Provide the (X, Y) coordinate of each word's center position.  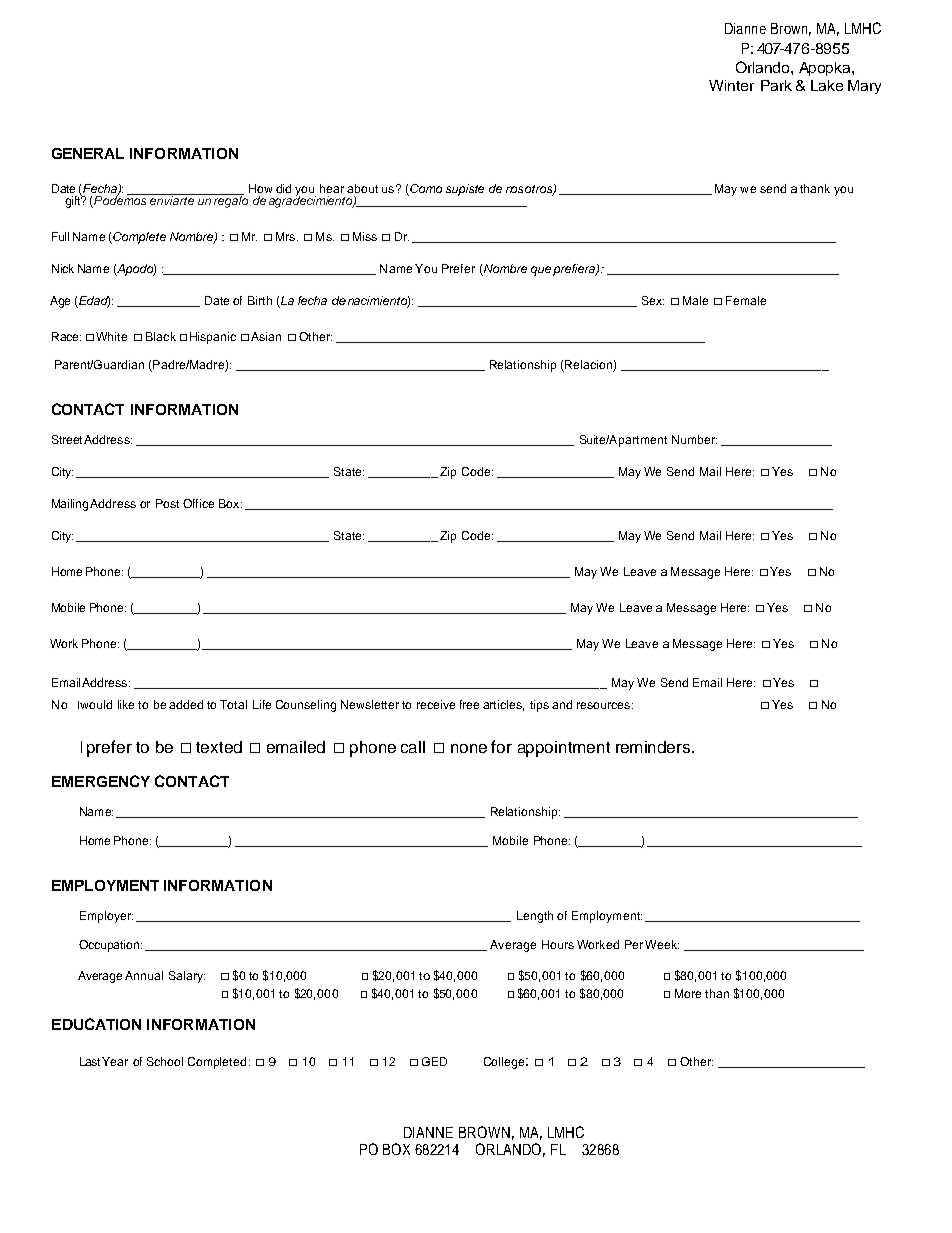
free (469, 704)
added (186, 704)
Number (694, 439)
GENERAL (88, 153)
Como (426, 188)
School (165, 1061)
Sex (653, 300)
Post (167, 503)
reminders (654, 747)
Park (776, 85)
